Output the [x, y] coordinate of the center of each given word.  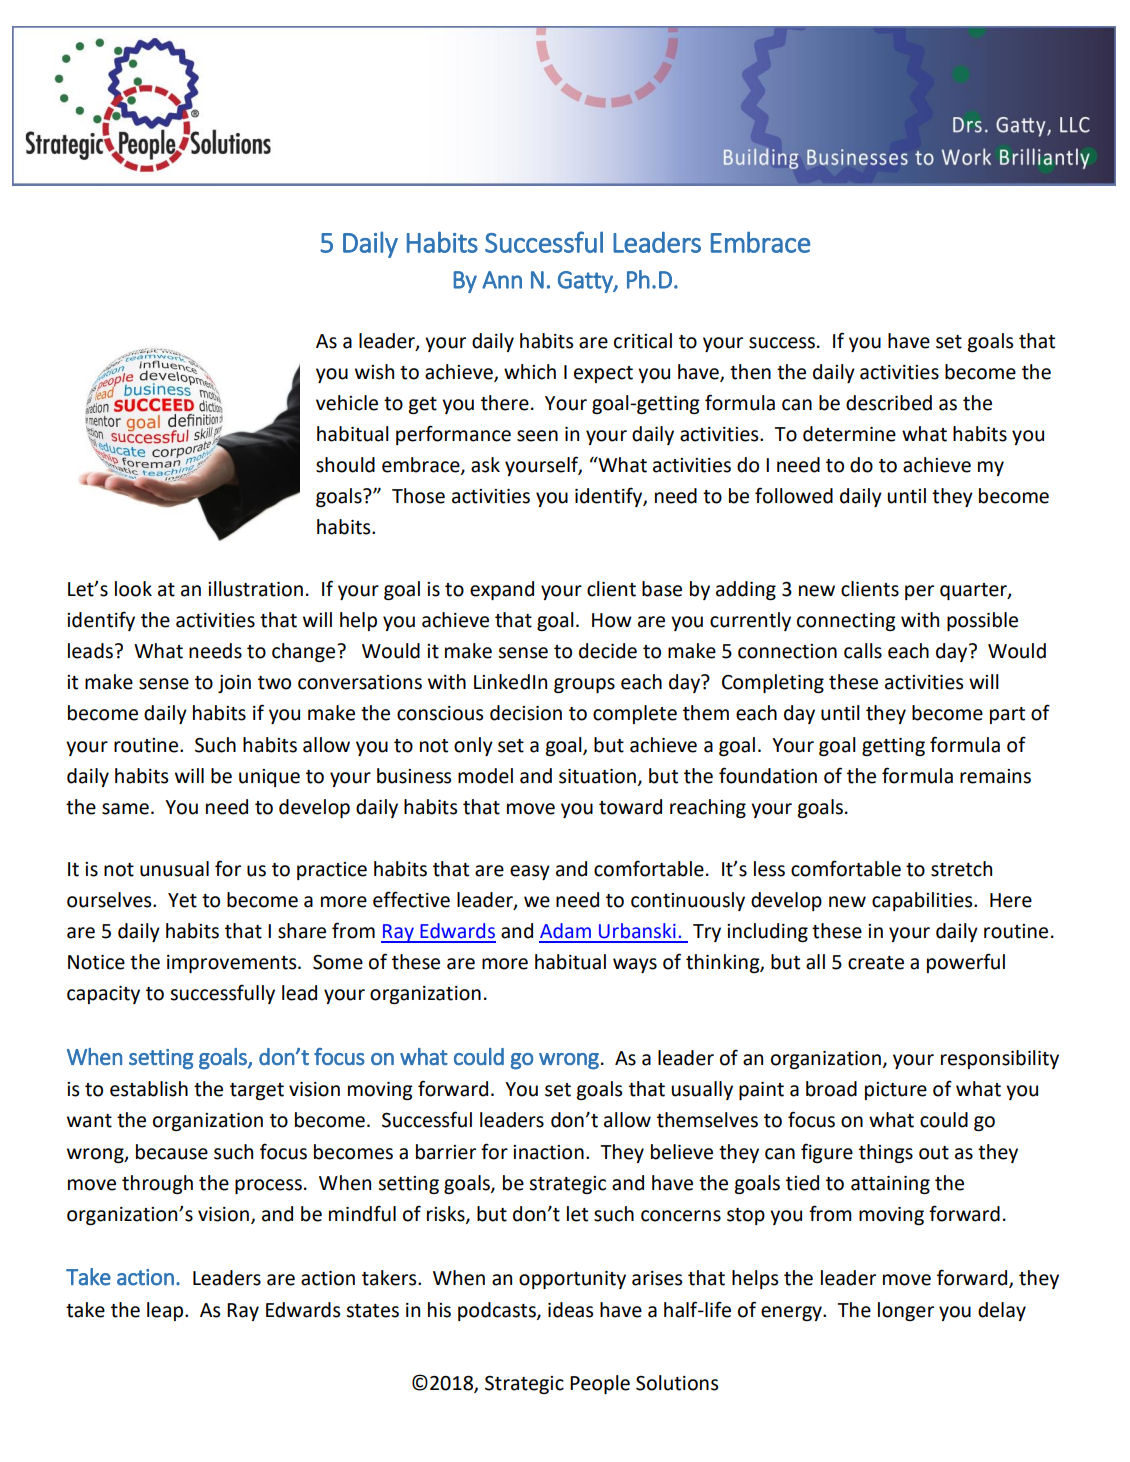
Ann [502, 280]
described [889, 403]
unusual [174, 869]
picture [896, 1091]
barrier [446, 1152]
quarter [974, 591]
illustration [255, 589]
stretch [961, 869]
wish [374, 372]
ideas [570, 1310]
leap [165, 1311]
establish [149, 1089]
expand [502, 590]
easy [530, 872]
